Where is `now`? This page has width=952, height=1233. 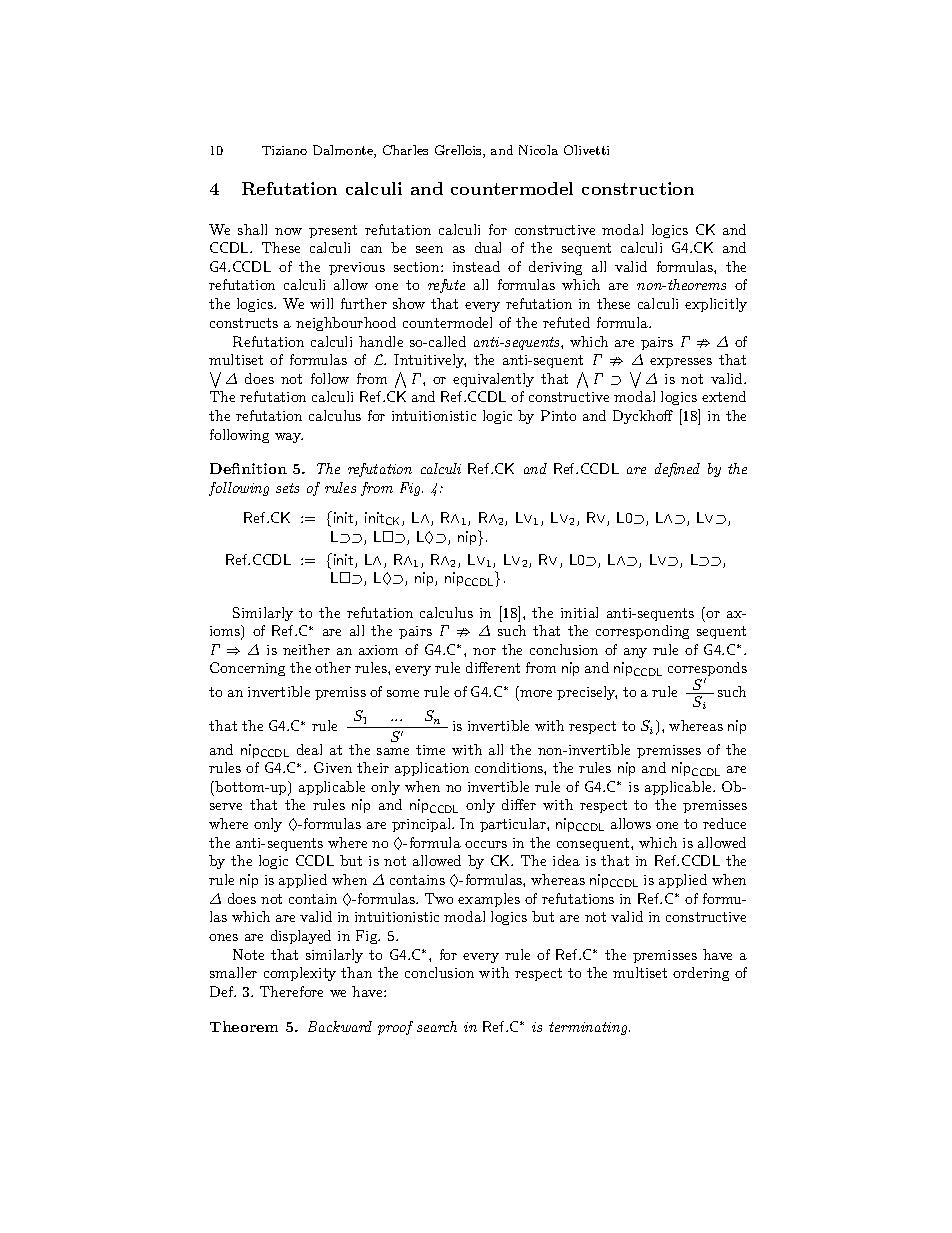 now is located at coordinates (288, 231).
